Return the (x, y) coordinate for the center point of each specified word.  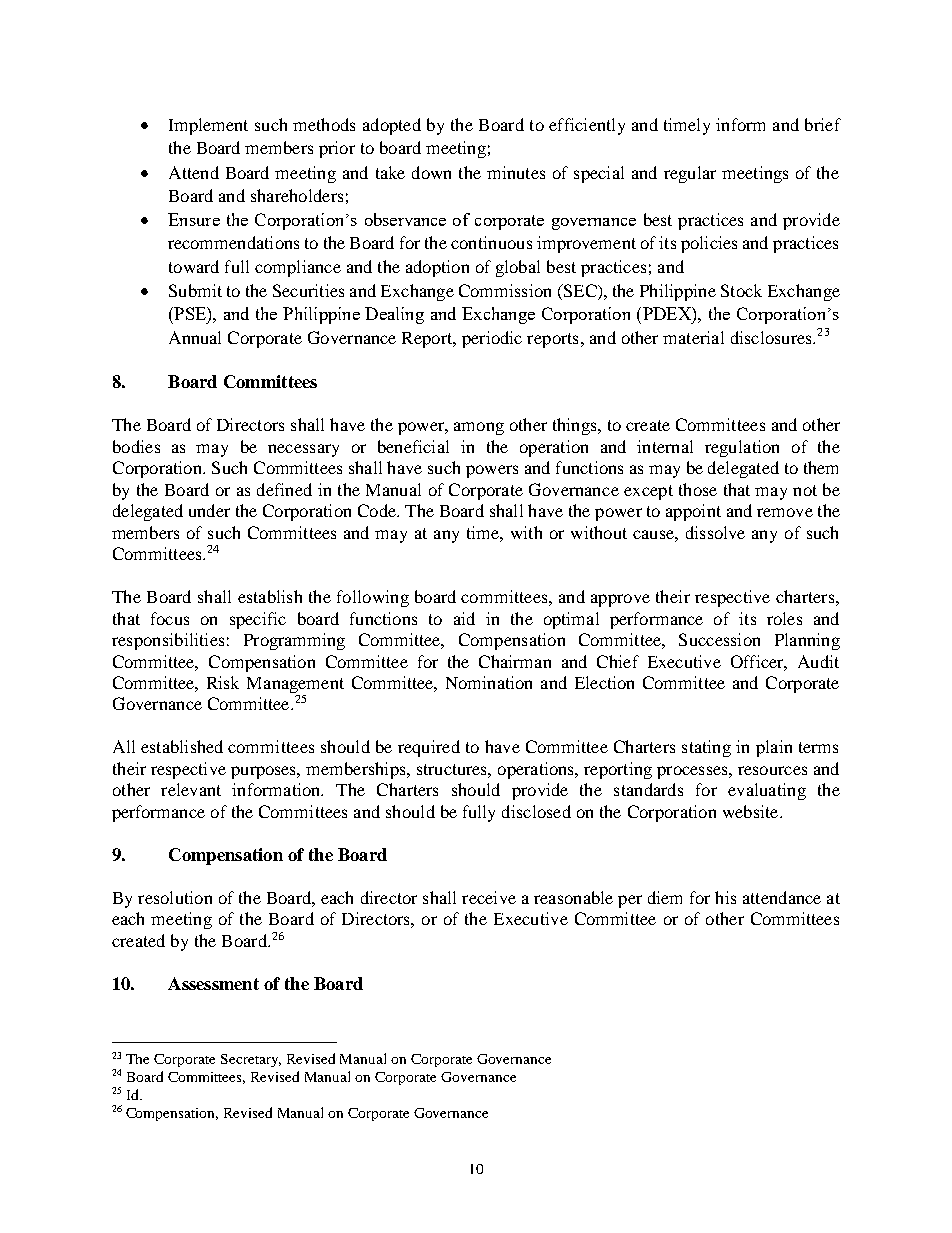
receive (489, 897)
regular (690, 174)
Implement (208, 126)
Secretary (251, 1060)
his (725, 897)
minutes (516, 172)
